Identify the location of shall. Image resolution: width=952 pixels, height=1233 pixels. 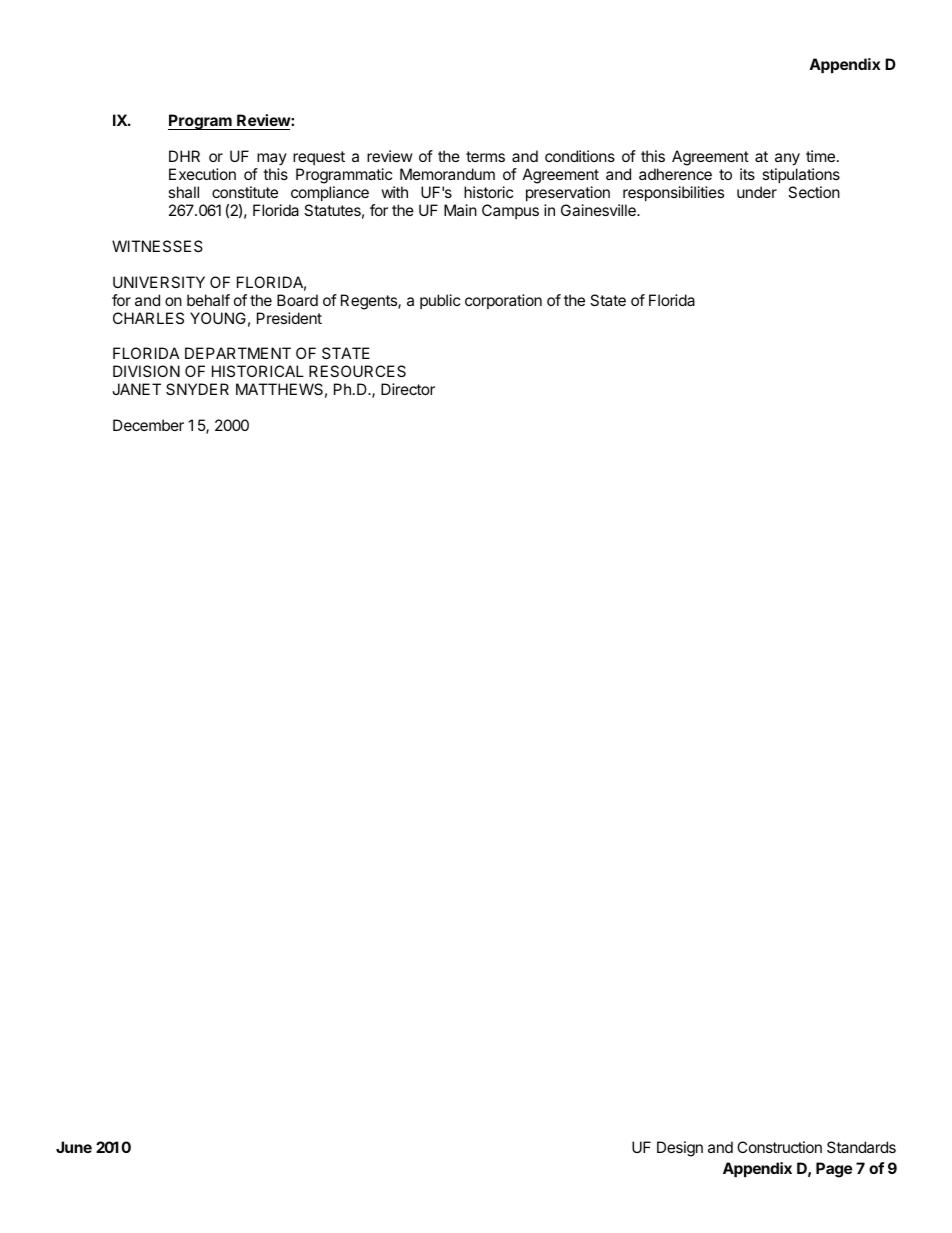
(183, 192).
